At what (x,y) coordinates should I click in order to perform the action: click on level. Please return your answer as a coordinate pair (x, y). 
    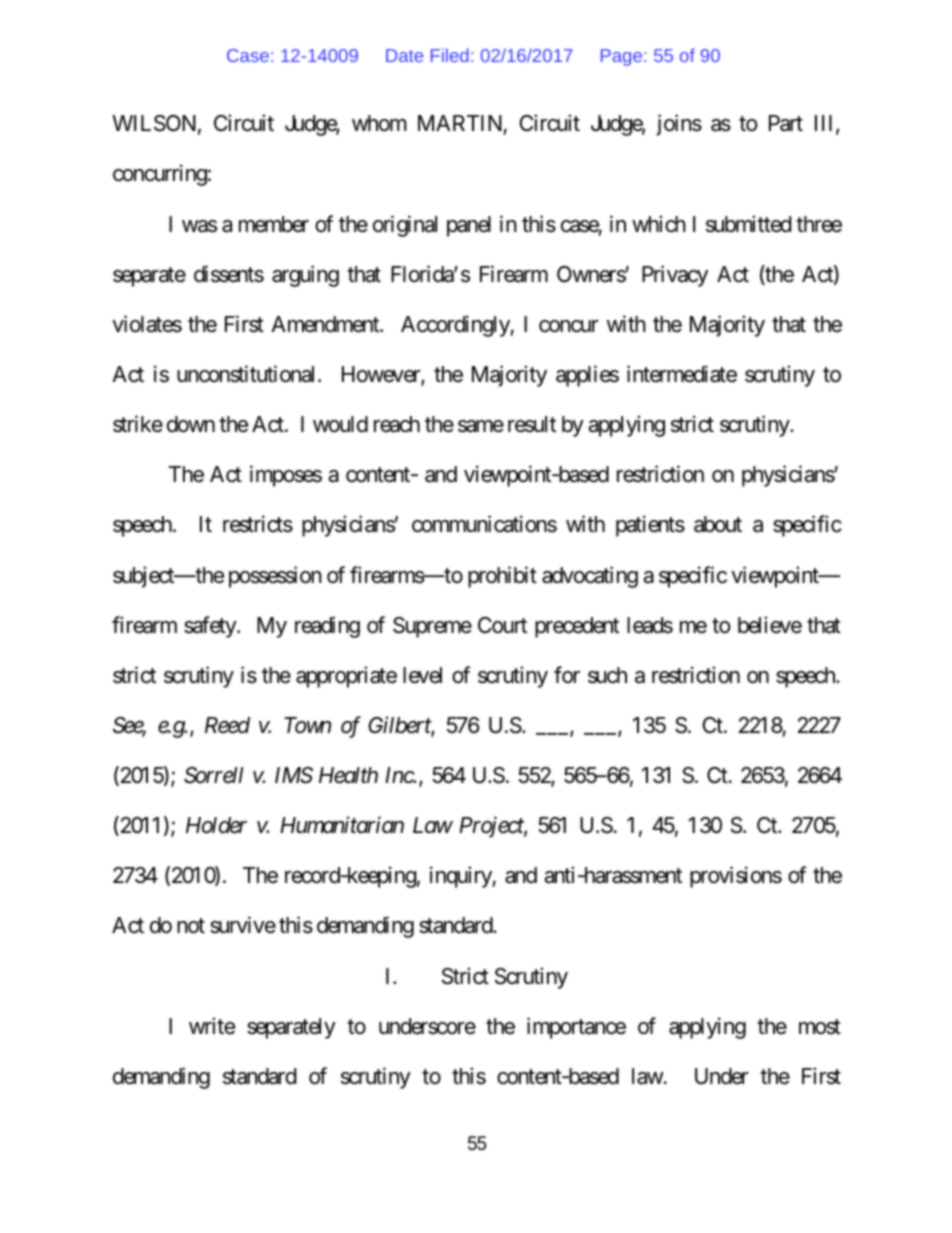
    Looking at the image, I should click on (422, 675).
